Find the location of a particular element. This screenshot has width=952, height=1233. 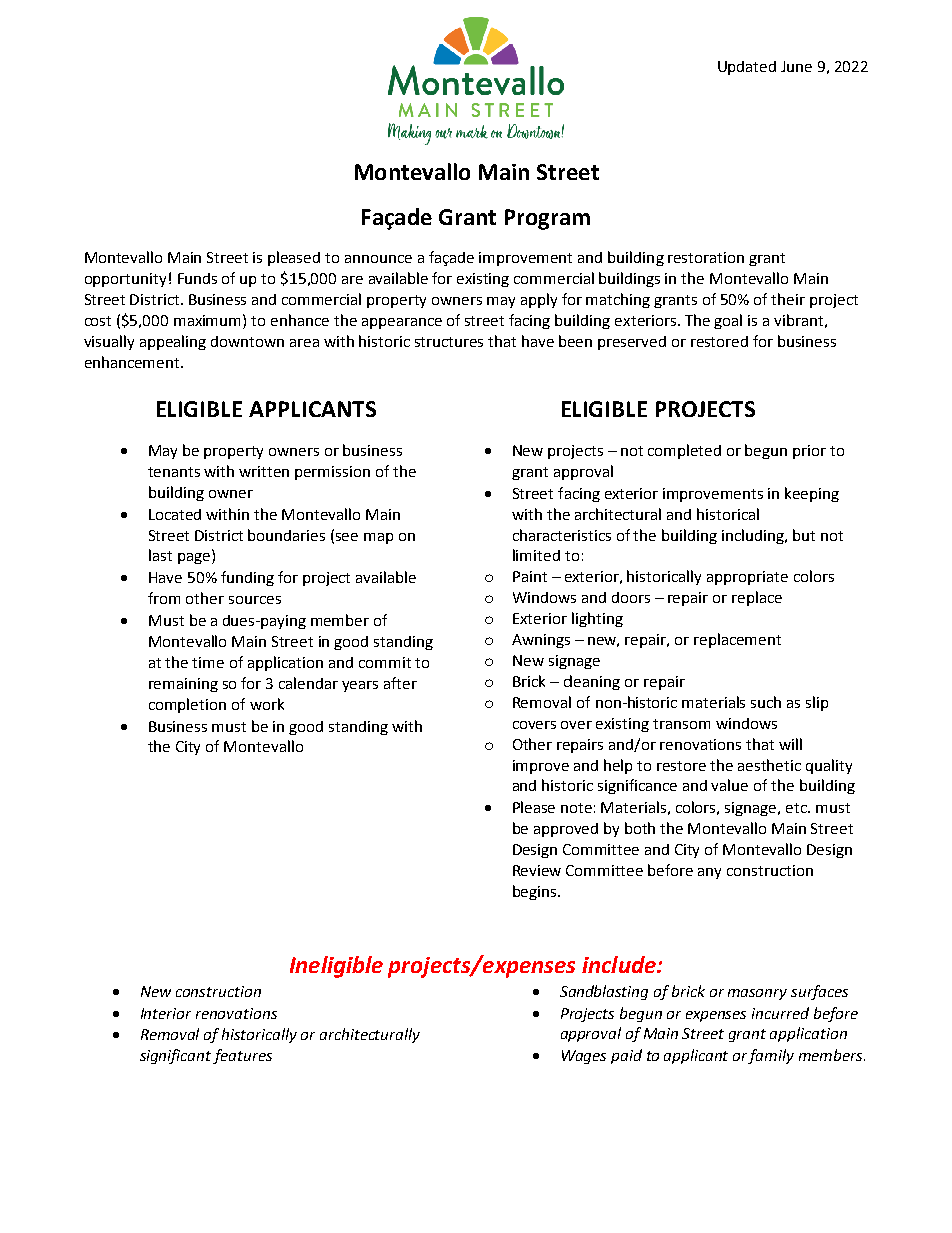

Updated is located at coordinates (747, 68).
